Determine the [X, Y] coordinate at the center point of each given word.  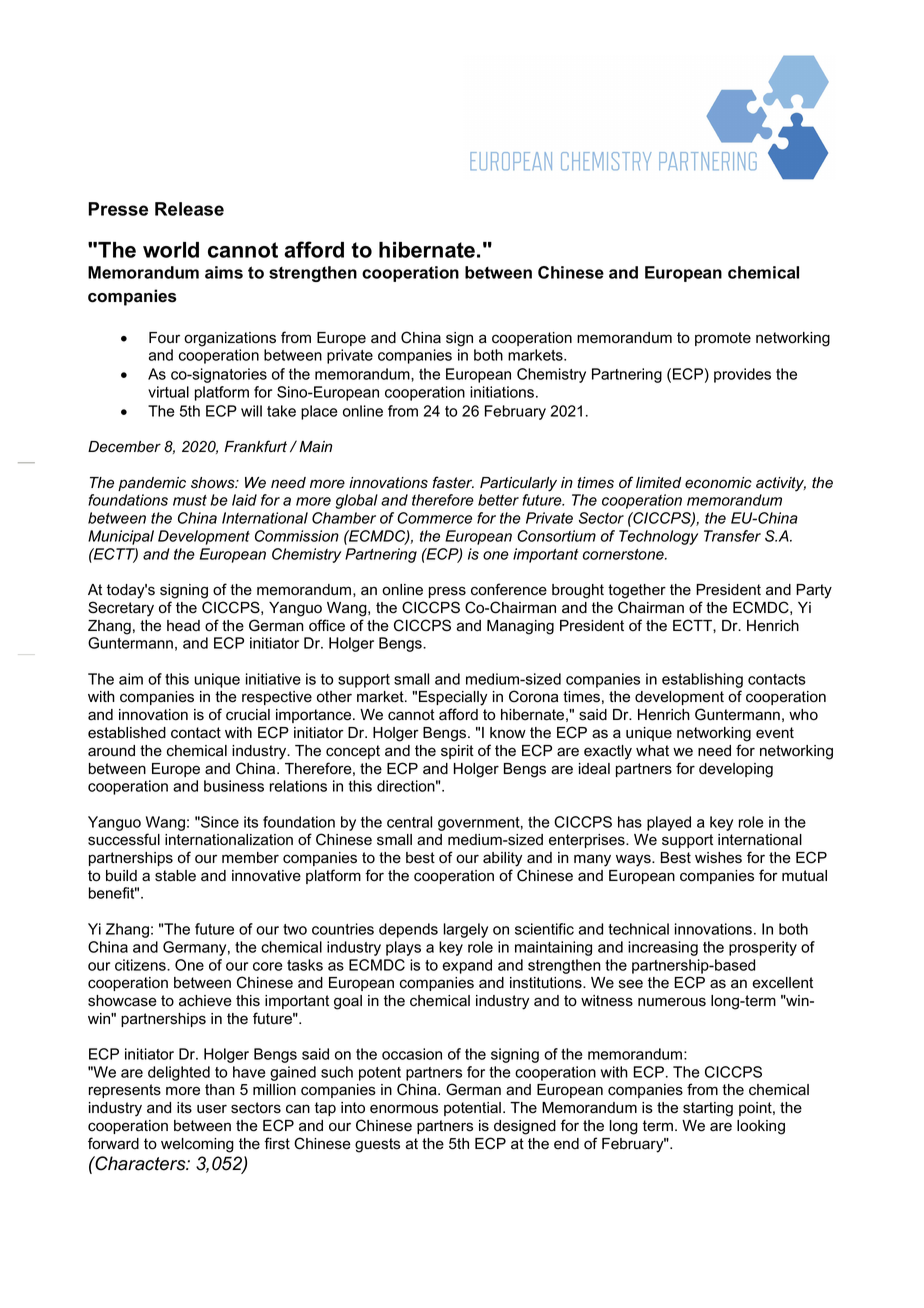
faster [453, 482]
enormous [404, 1109]
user [212, 1109]
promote [723, 339]
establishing [702, 680]
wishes [718, 858]
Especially [453, 698]
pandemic [152, 484]
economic [718, 483]
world [171, 250]
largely [466, 930]
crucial [248, 715]
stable [175, 876]
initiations [502, 392]
